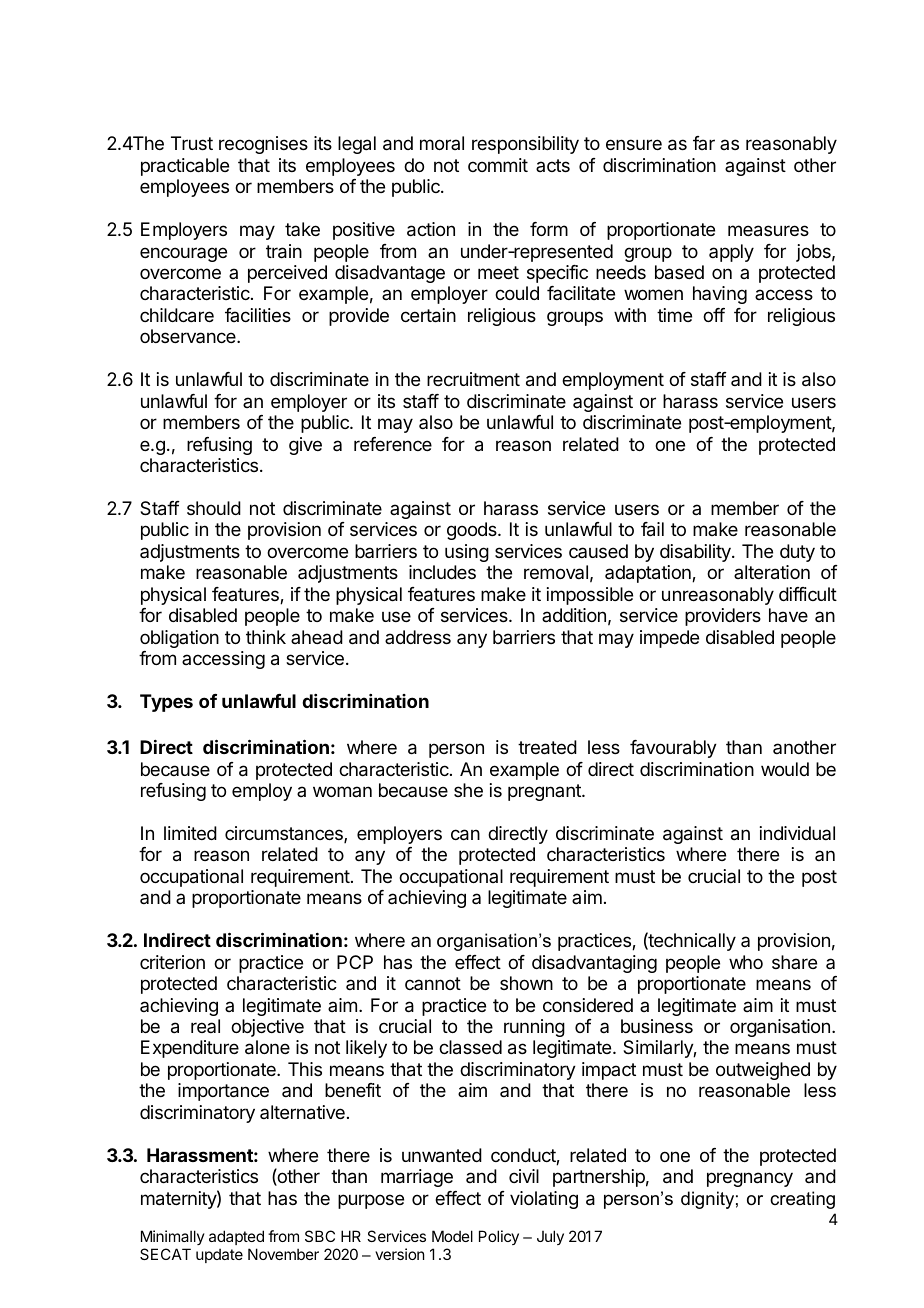  Describe the element at coordinates (714, 315) in the screenshot. I see `off` at that location.
